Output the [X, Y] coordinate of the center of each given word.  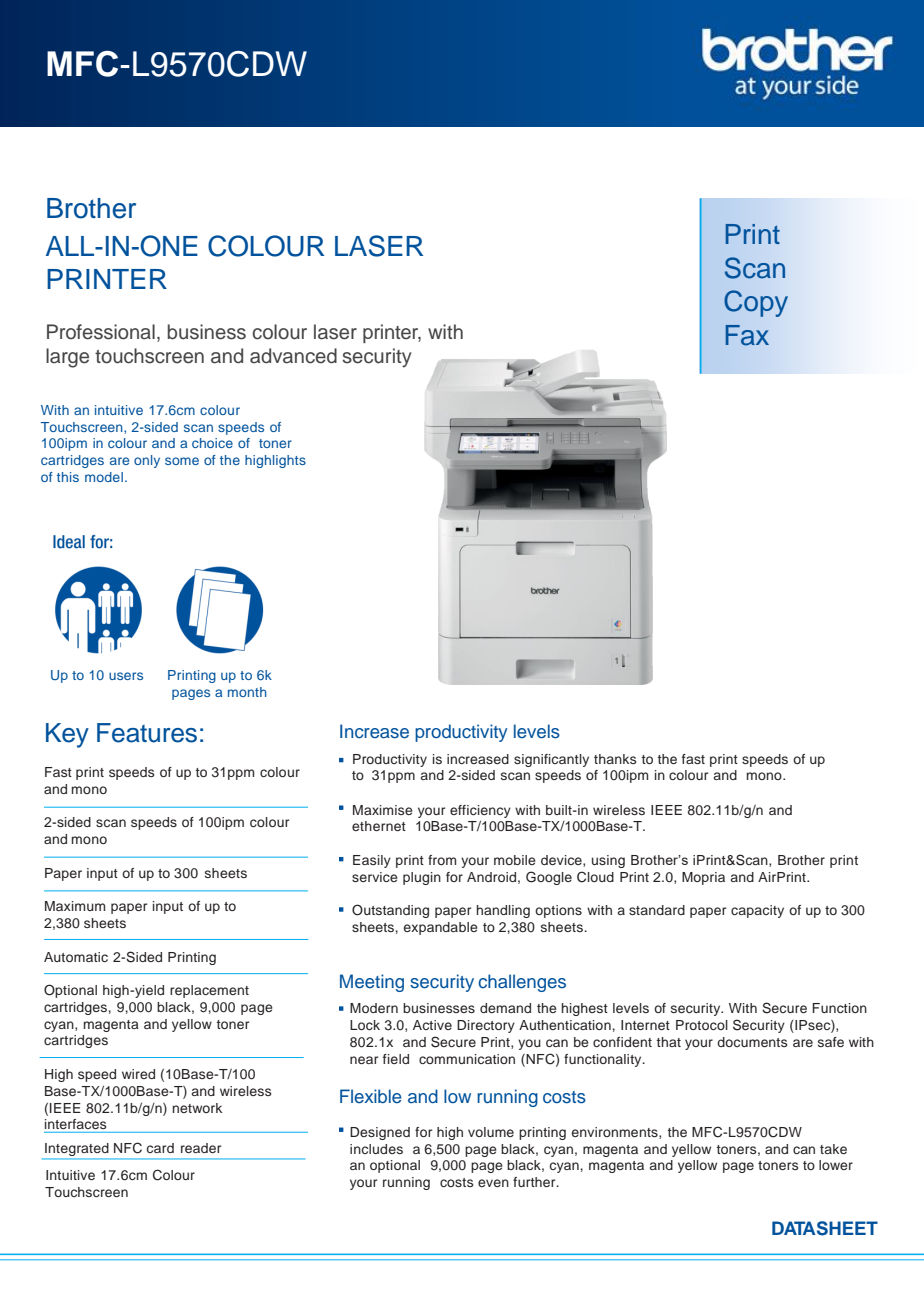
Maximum [75, 906]
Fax [747, 335]
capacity [757, 911]
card [160, 1148]
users [126, 676]
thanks [615, 759]
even [493, 1183]
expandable [441, 928]
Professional [101, 332]
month [247, 692]
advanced [293, 356]
